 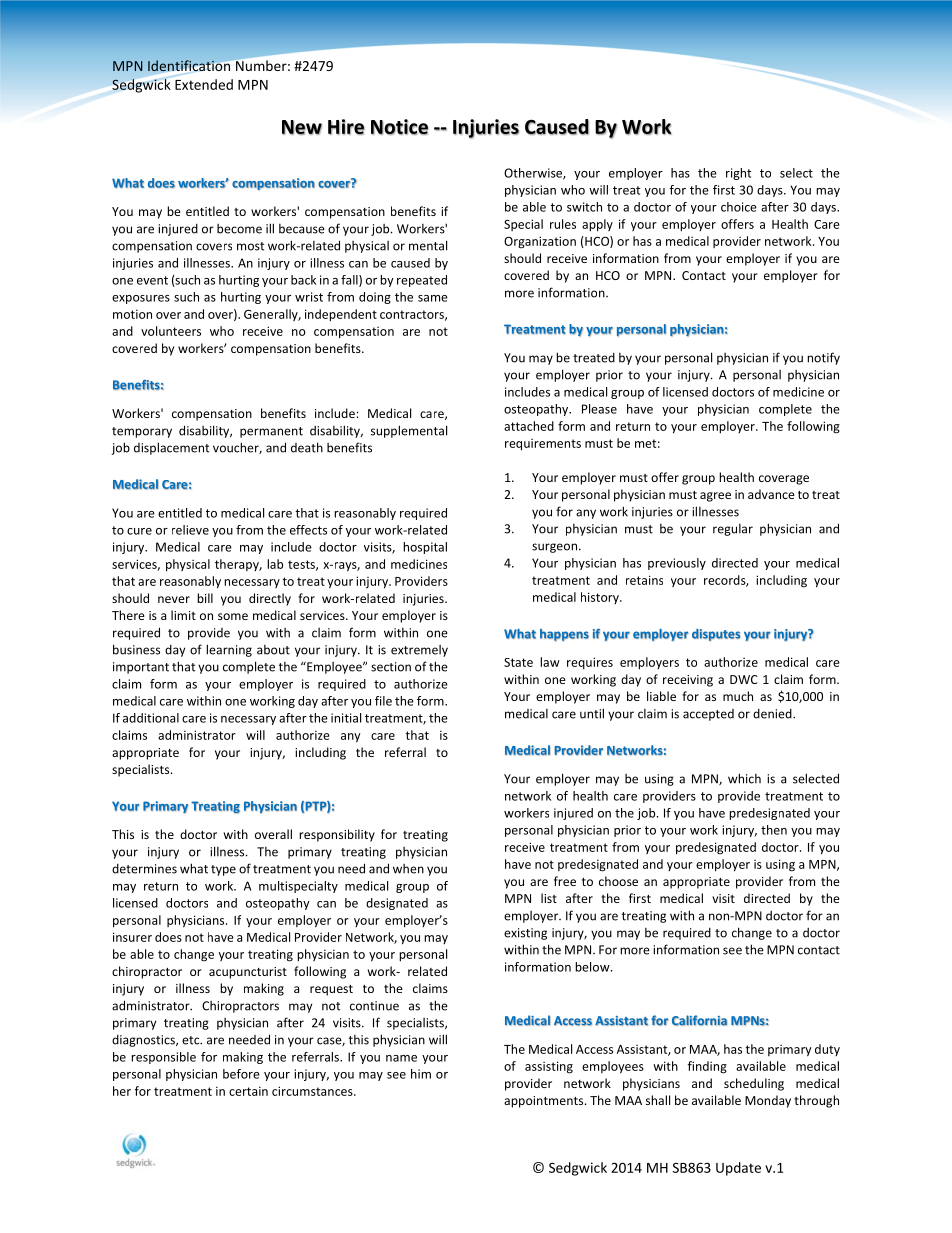 I want to click on appointments, so click(x=545, y=1102).
